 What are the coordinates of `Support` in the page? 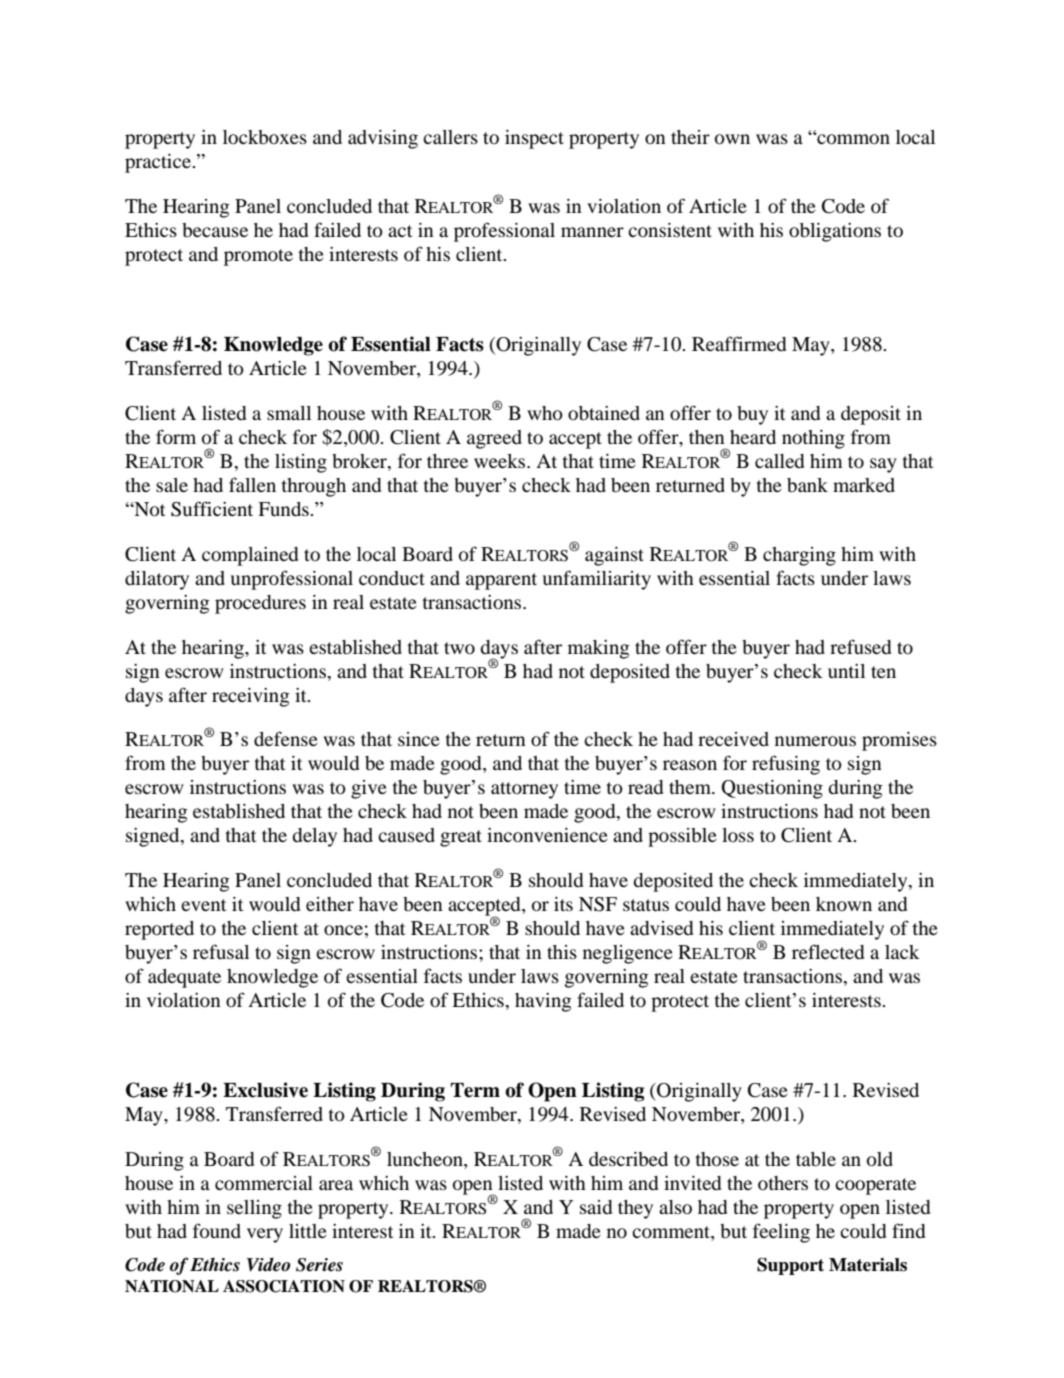 It's located at (790, 1266).
